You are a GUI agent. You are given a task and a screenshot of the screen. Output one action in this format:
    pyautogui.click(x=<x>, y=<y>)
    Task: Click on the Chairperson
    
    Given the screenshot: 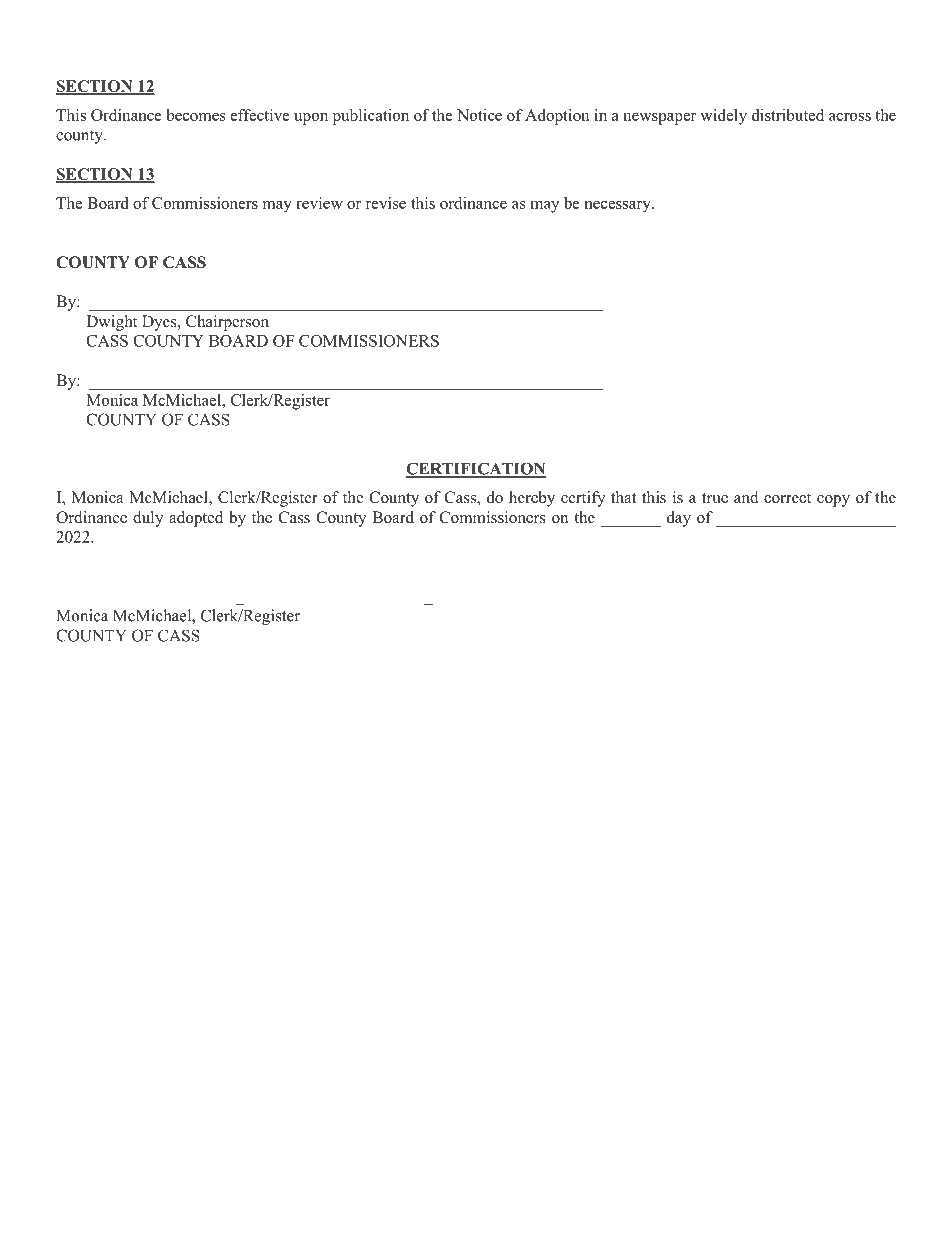 What is the action you would take?
    pyautogui.click(x=227, y=323)
